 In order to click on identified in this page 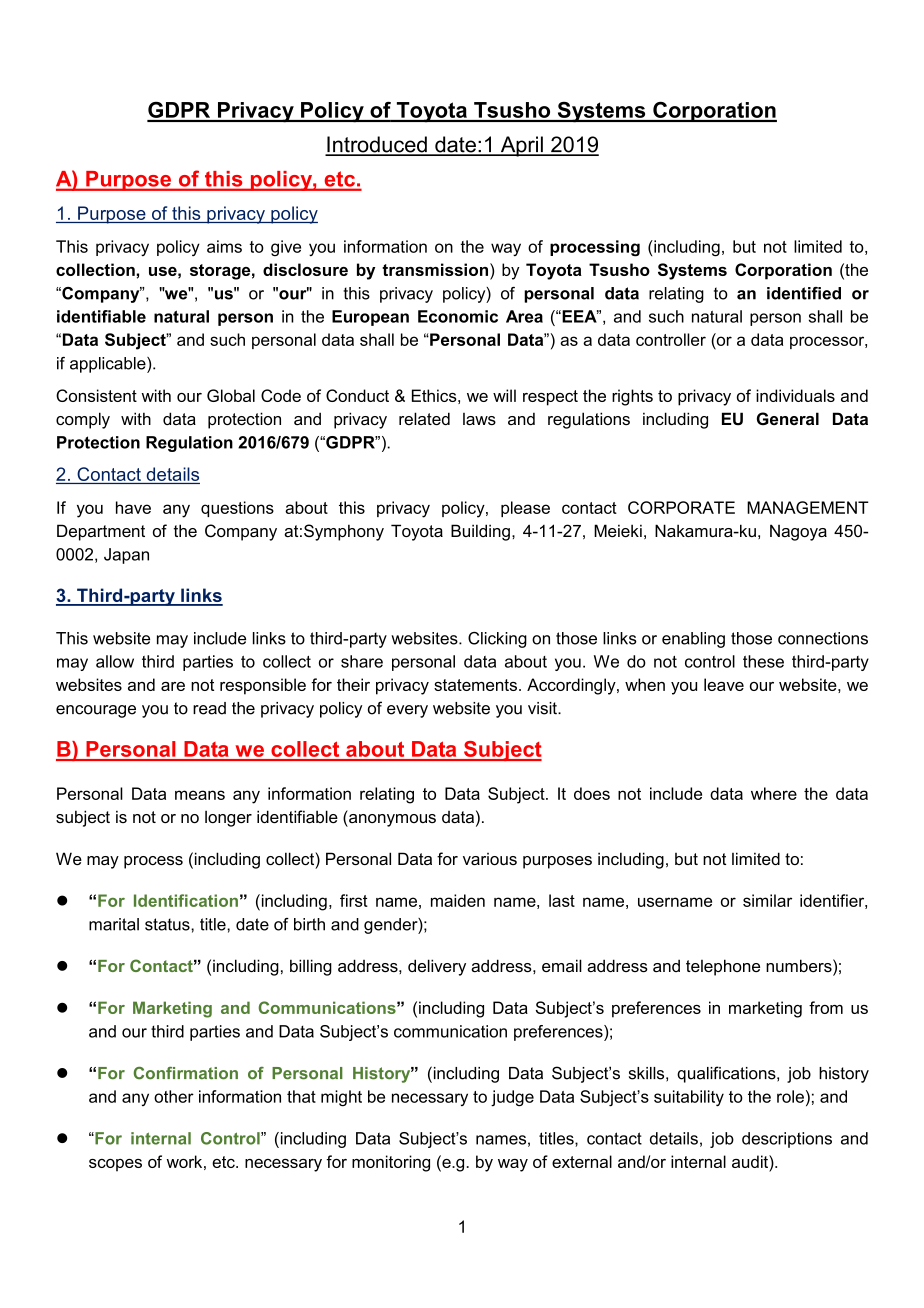, I will do `click(804, 293)`.
